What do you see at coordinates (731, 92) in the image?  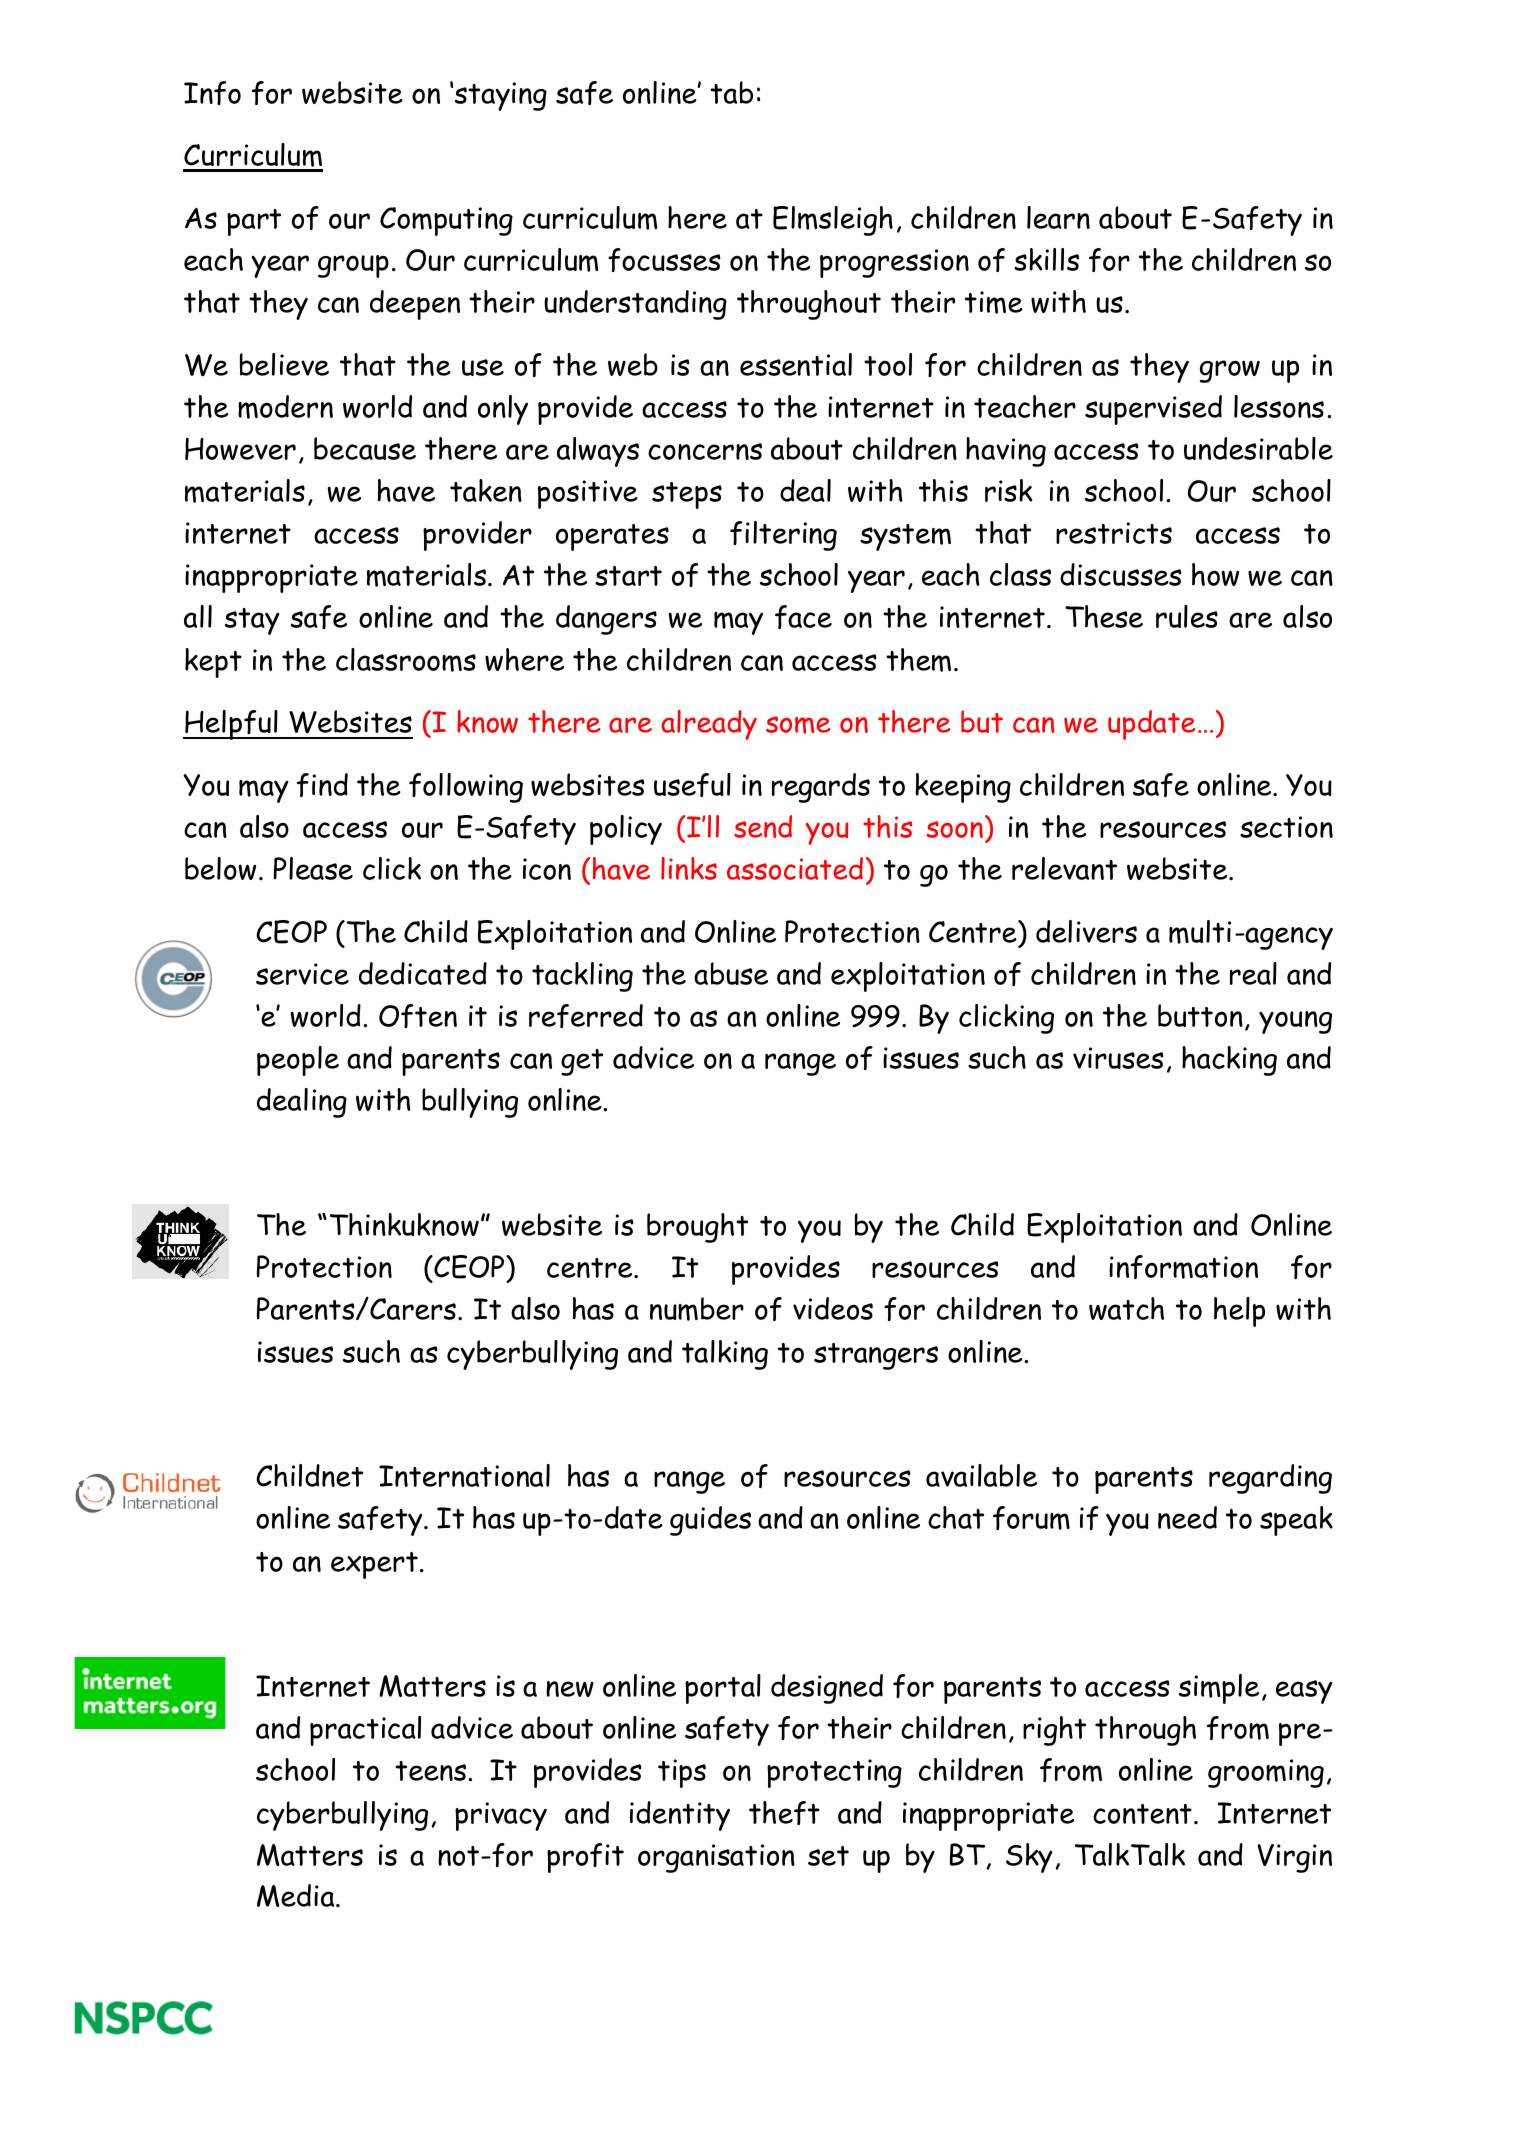 I see `tab` at bounding box center [731, 92].
